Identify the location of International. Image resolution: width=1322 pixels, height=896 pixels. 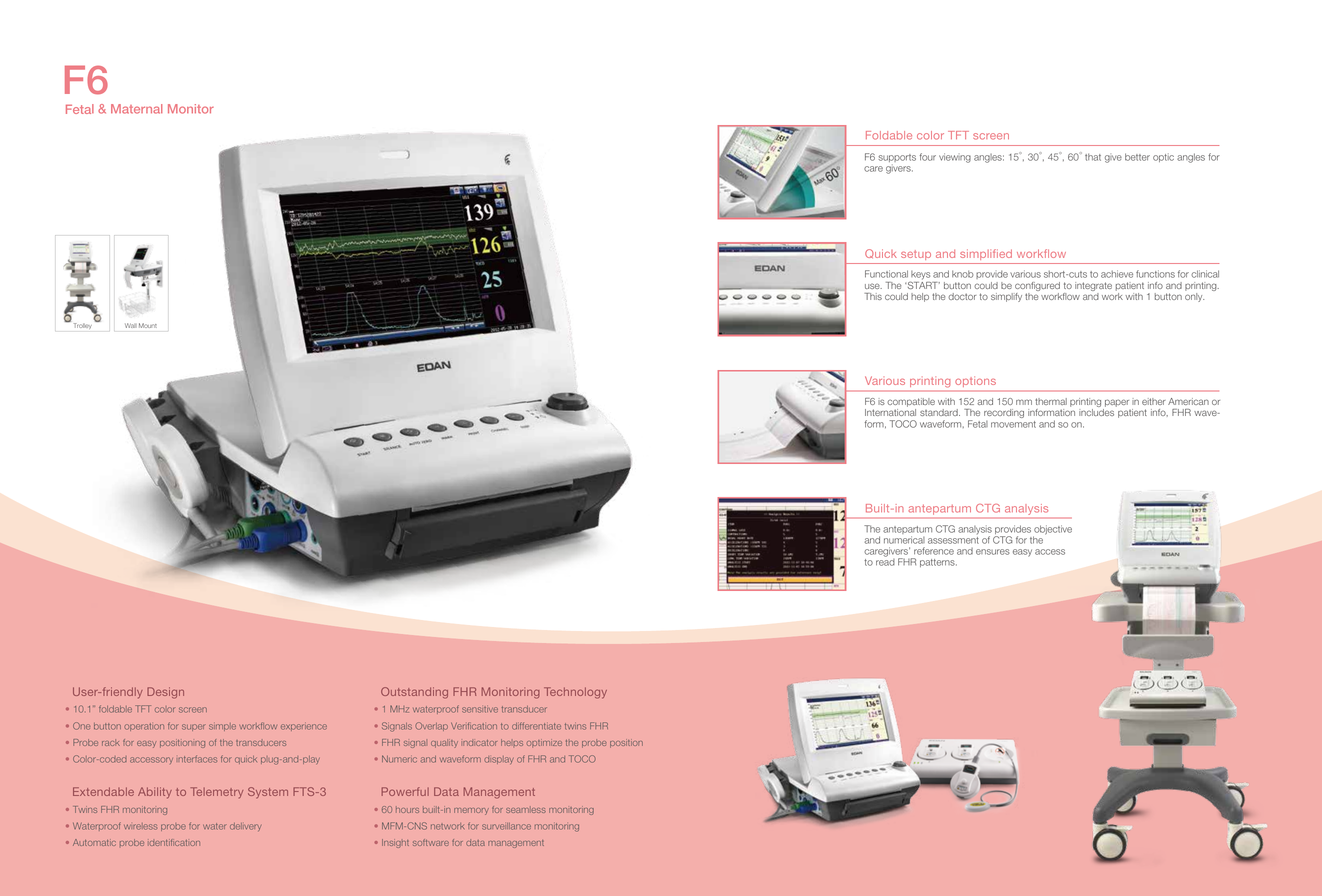
(890, 412).
